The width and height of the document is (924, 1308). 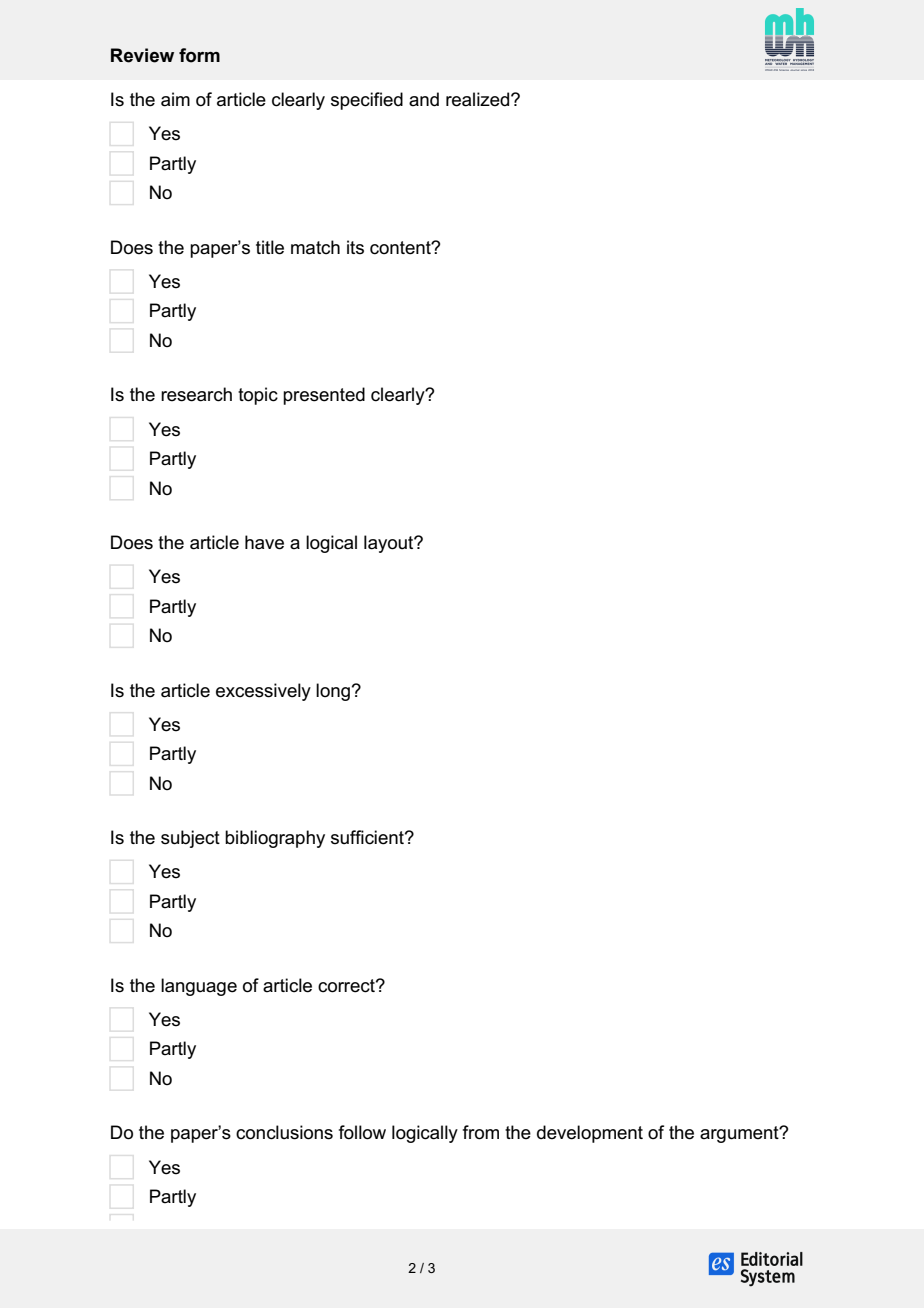 I want to click on excessively, so click(x=263, y=692).
